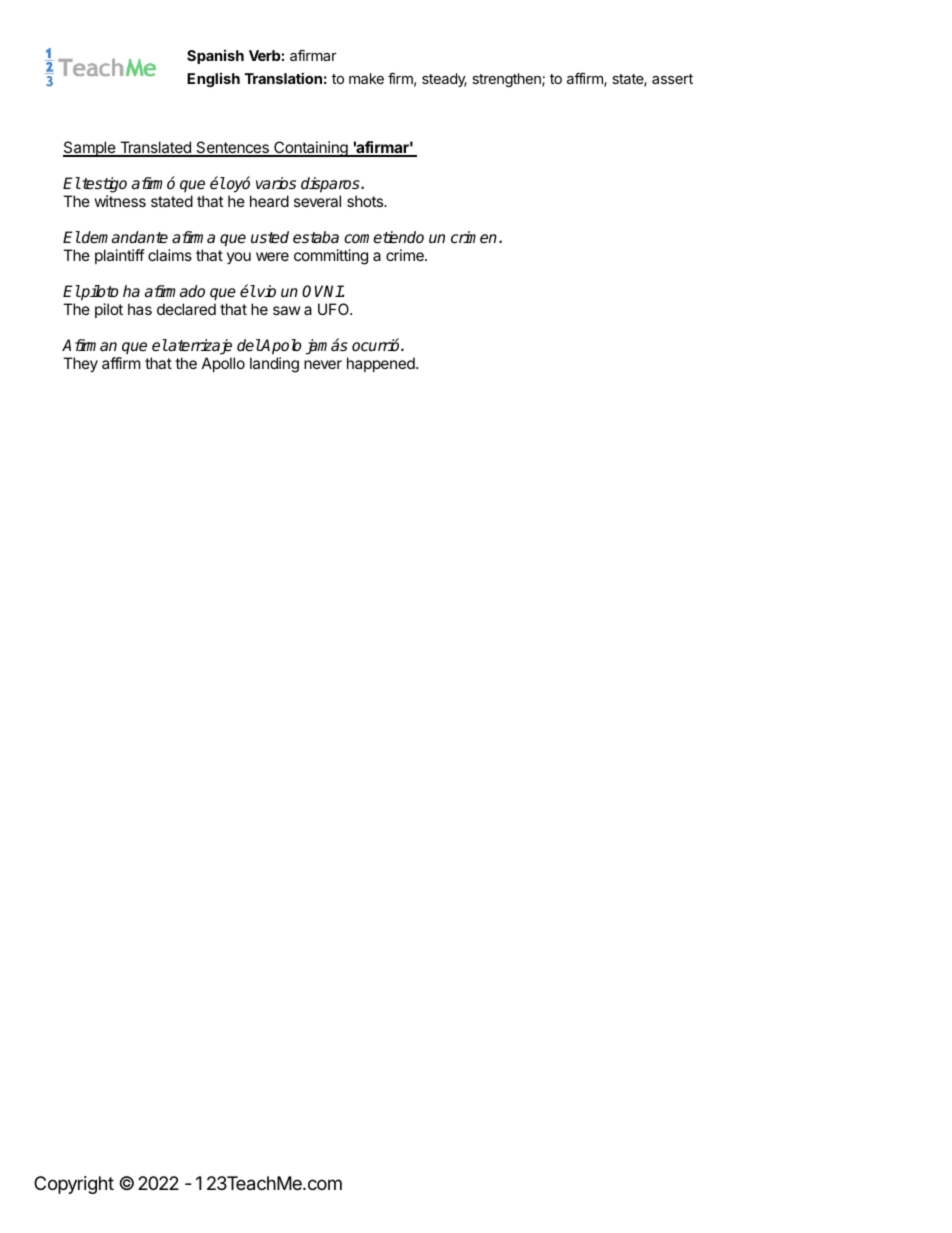 The height and width of the image is (1233, 952). What do you see at coordinates (266, 291) in the image?
I see `vio` at bounding box center [266, 291].
